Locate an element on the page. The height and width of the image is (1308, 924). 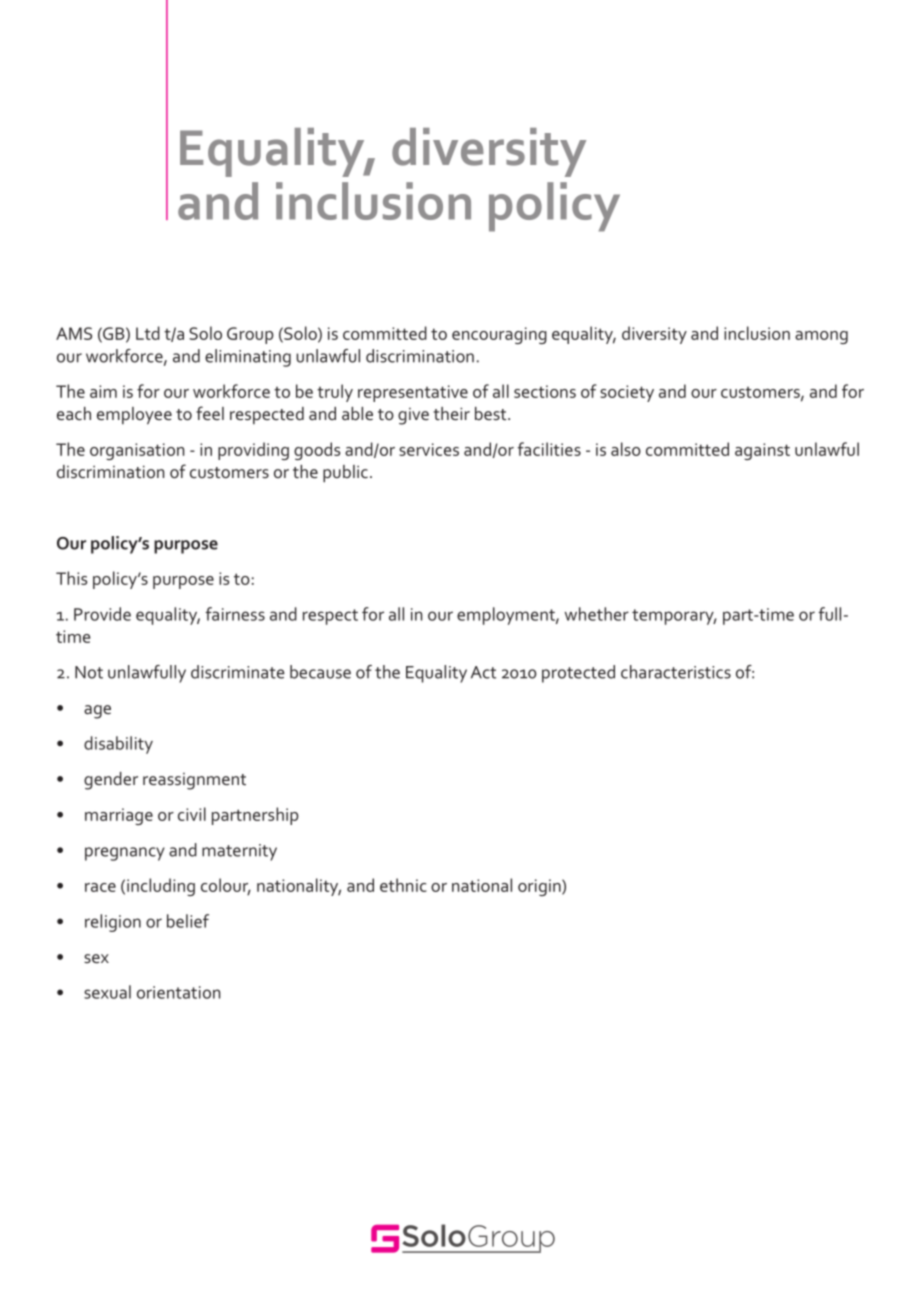
Not is located at coordinates (89, 672).
